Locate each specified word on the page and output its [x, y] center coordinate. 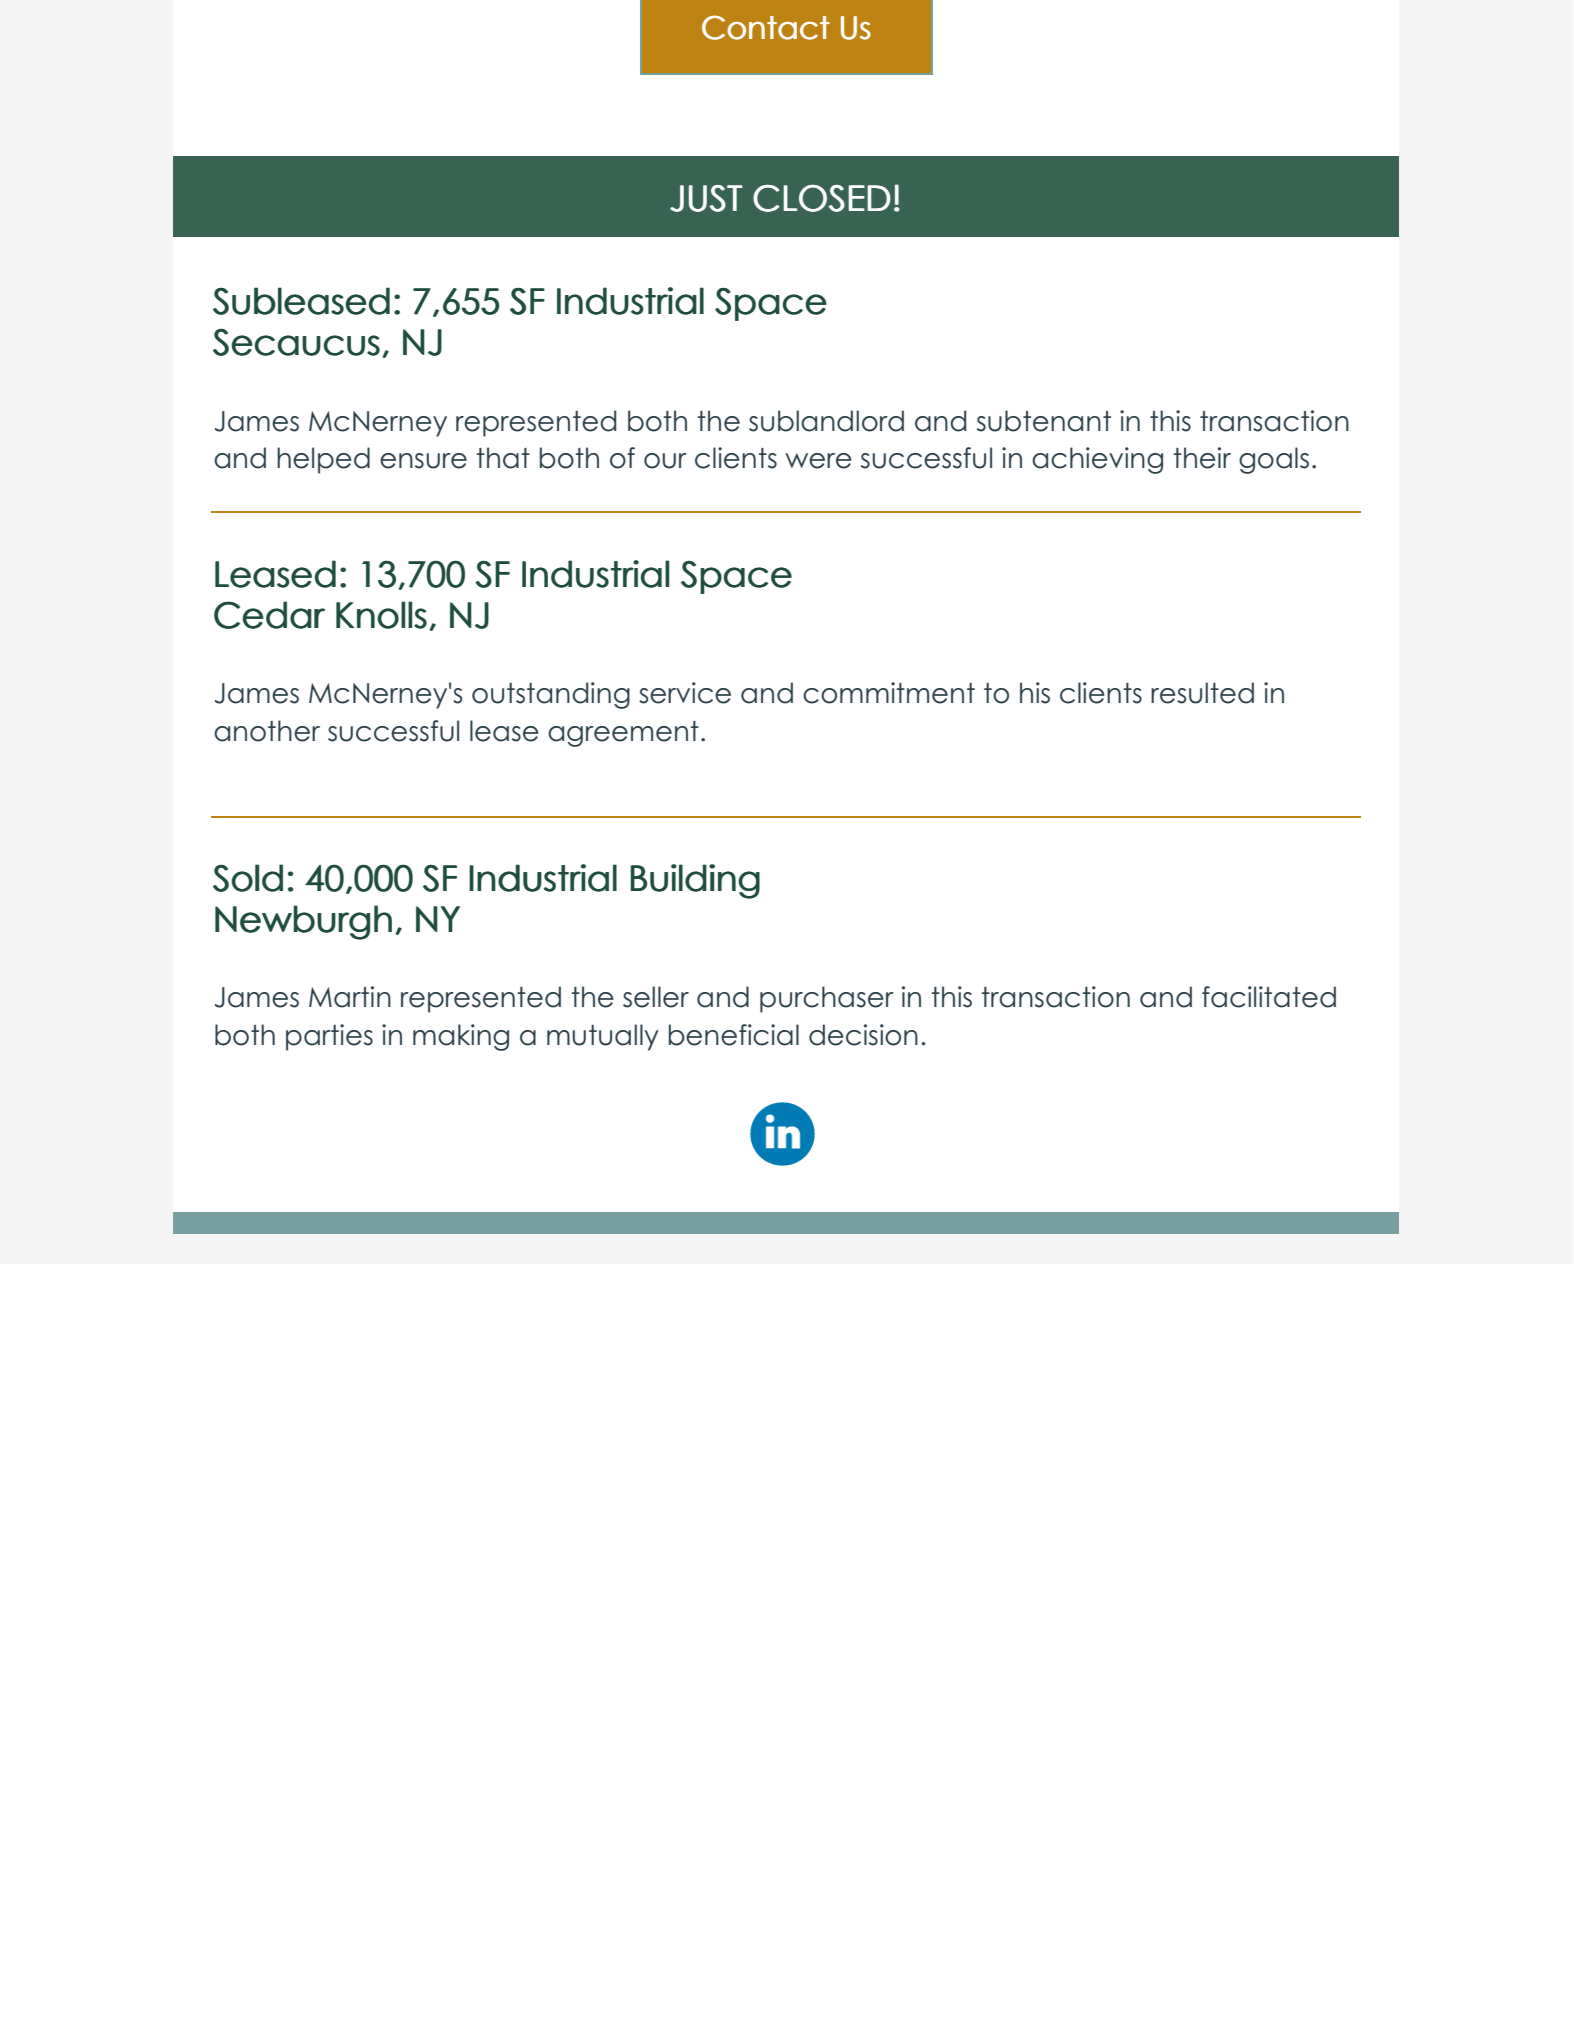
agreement [623, 734]
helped [323, 460]
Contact [766, 27]
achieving [1097, 460]
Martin [350, 997]
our [665, 461]
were [818, 461]
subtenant [1044, 421]
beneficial [734, 1035]
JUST [706, 198]
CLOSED [822, 198]
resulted [1202, 693]
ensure [423, 461]
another [267, 731]
